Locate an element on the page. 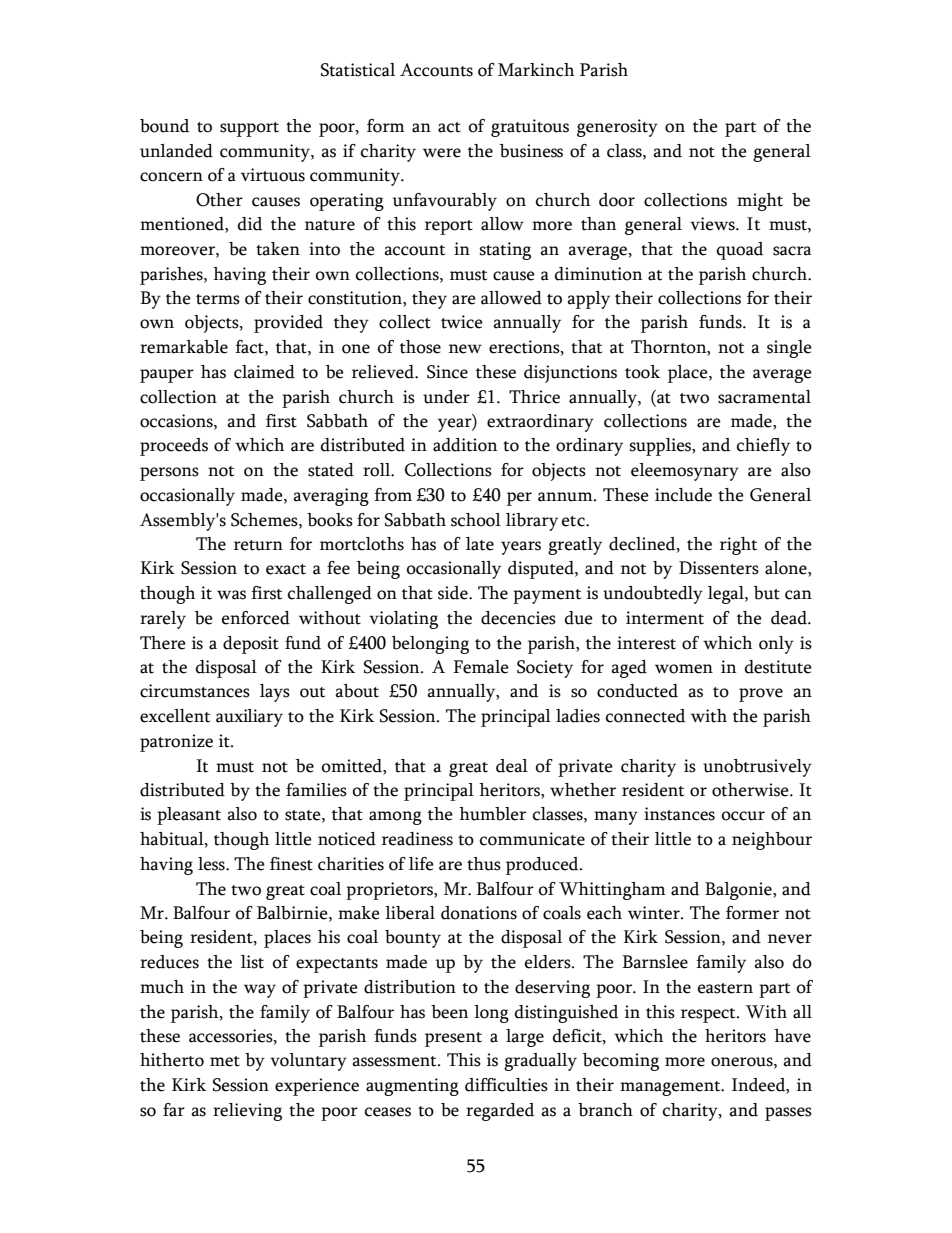 The width and height of the document is (952, 1233). humbler is located at coordinates (492, 814).
